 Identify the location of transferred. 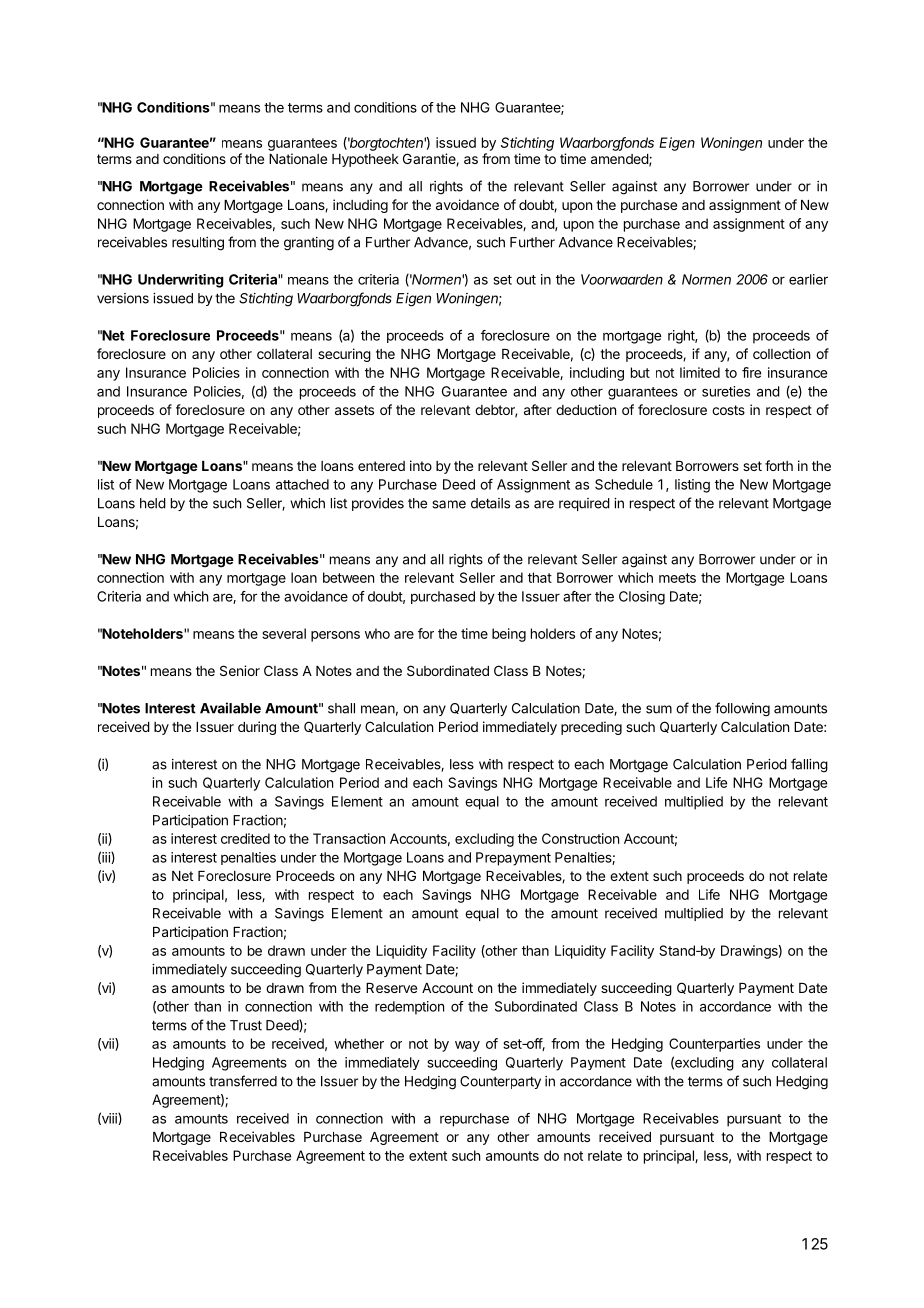
(243, 1081).
